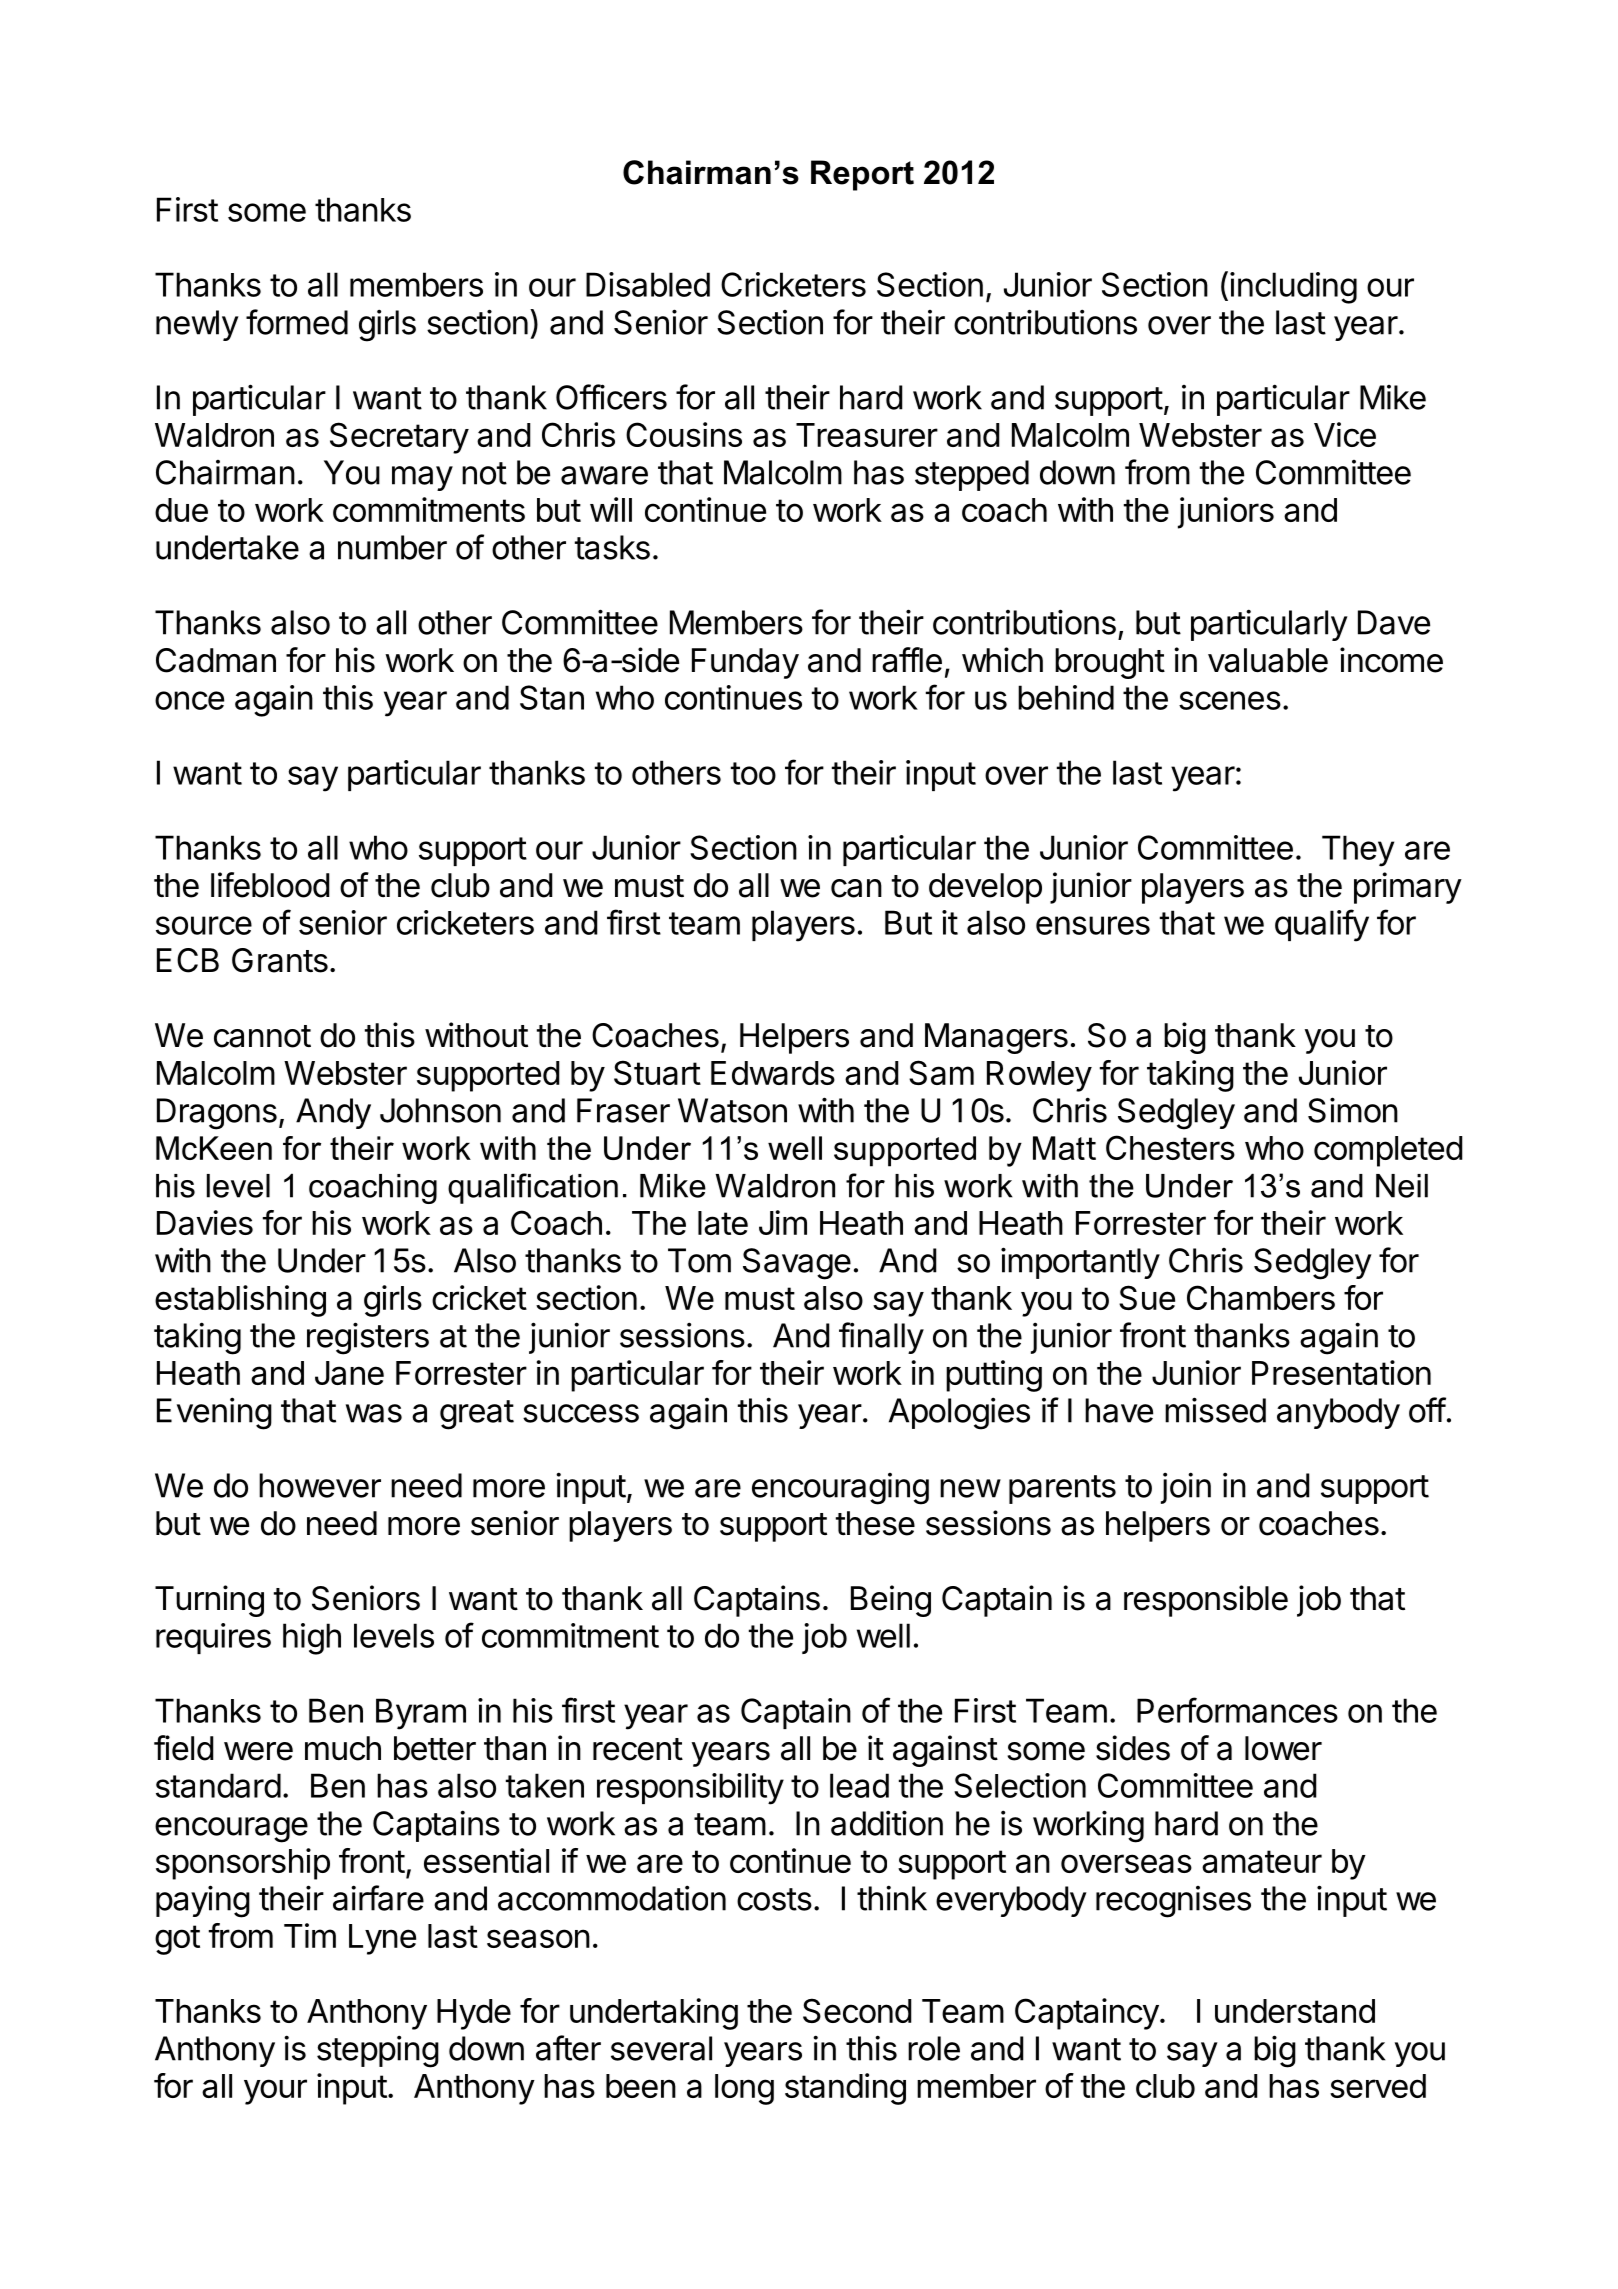 This screenshot has height=2289, width=1618. What do you see at coordinates (297, 322) in the screenshot?
I see `formed` at bounding box center [297, 322].
